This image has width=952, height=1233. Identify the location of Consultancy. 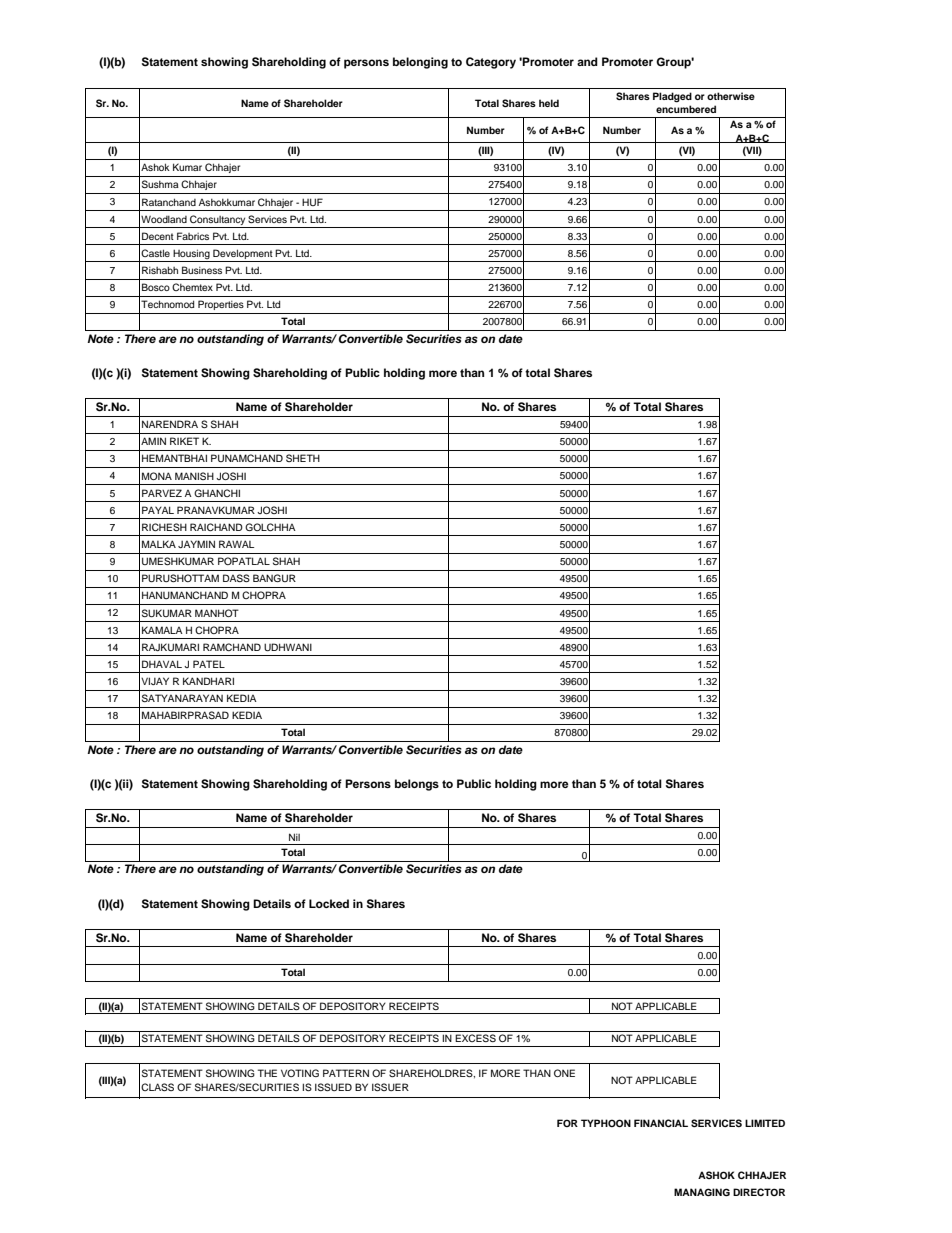
(217, 220).
